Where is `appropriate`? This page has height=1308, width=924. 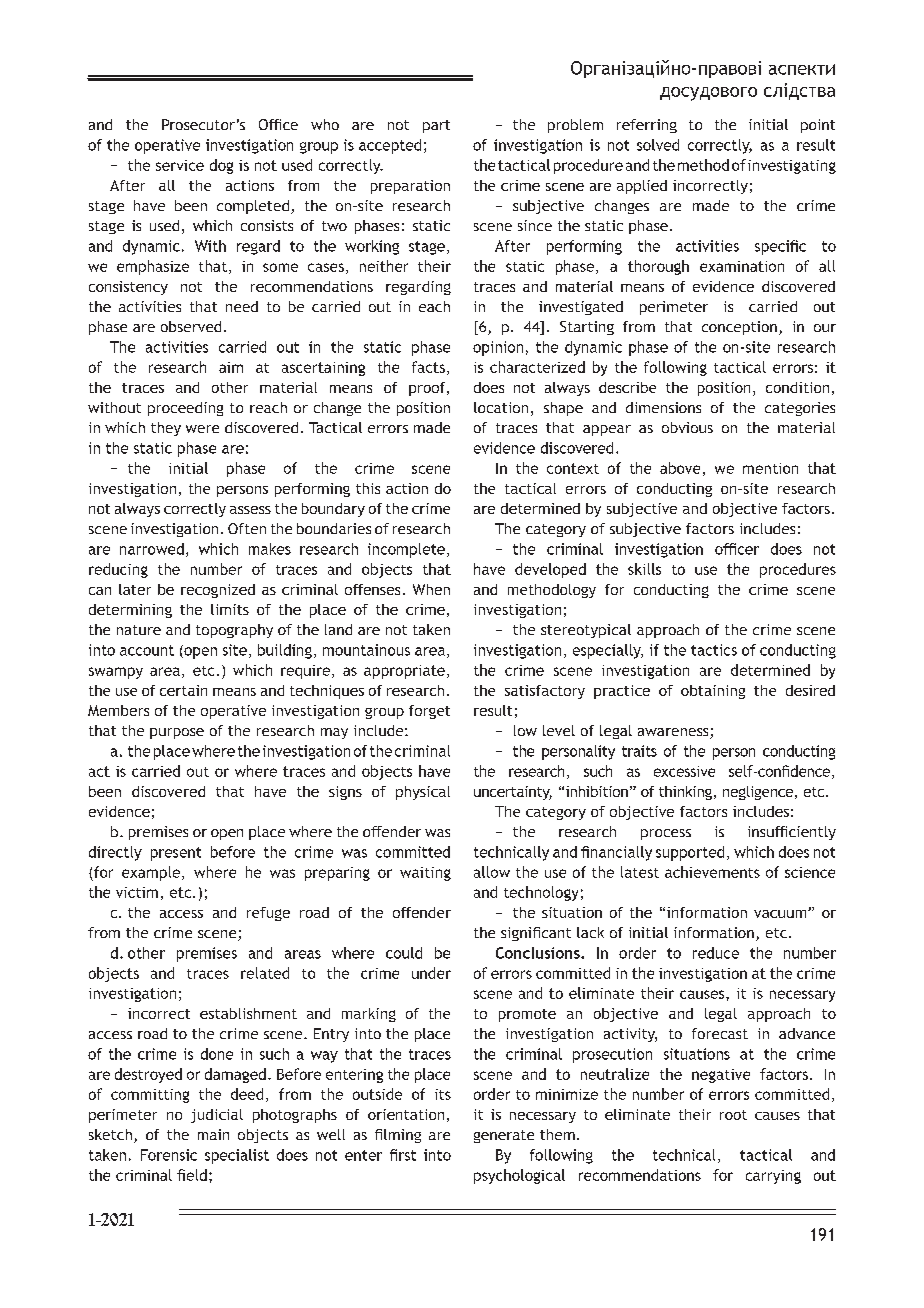
appropriate is located at coordinates (404, 672).
